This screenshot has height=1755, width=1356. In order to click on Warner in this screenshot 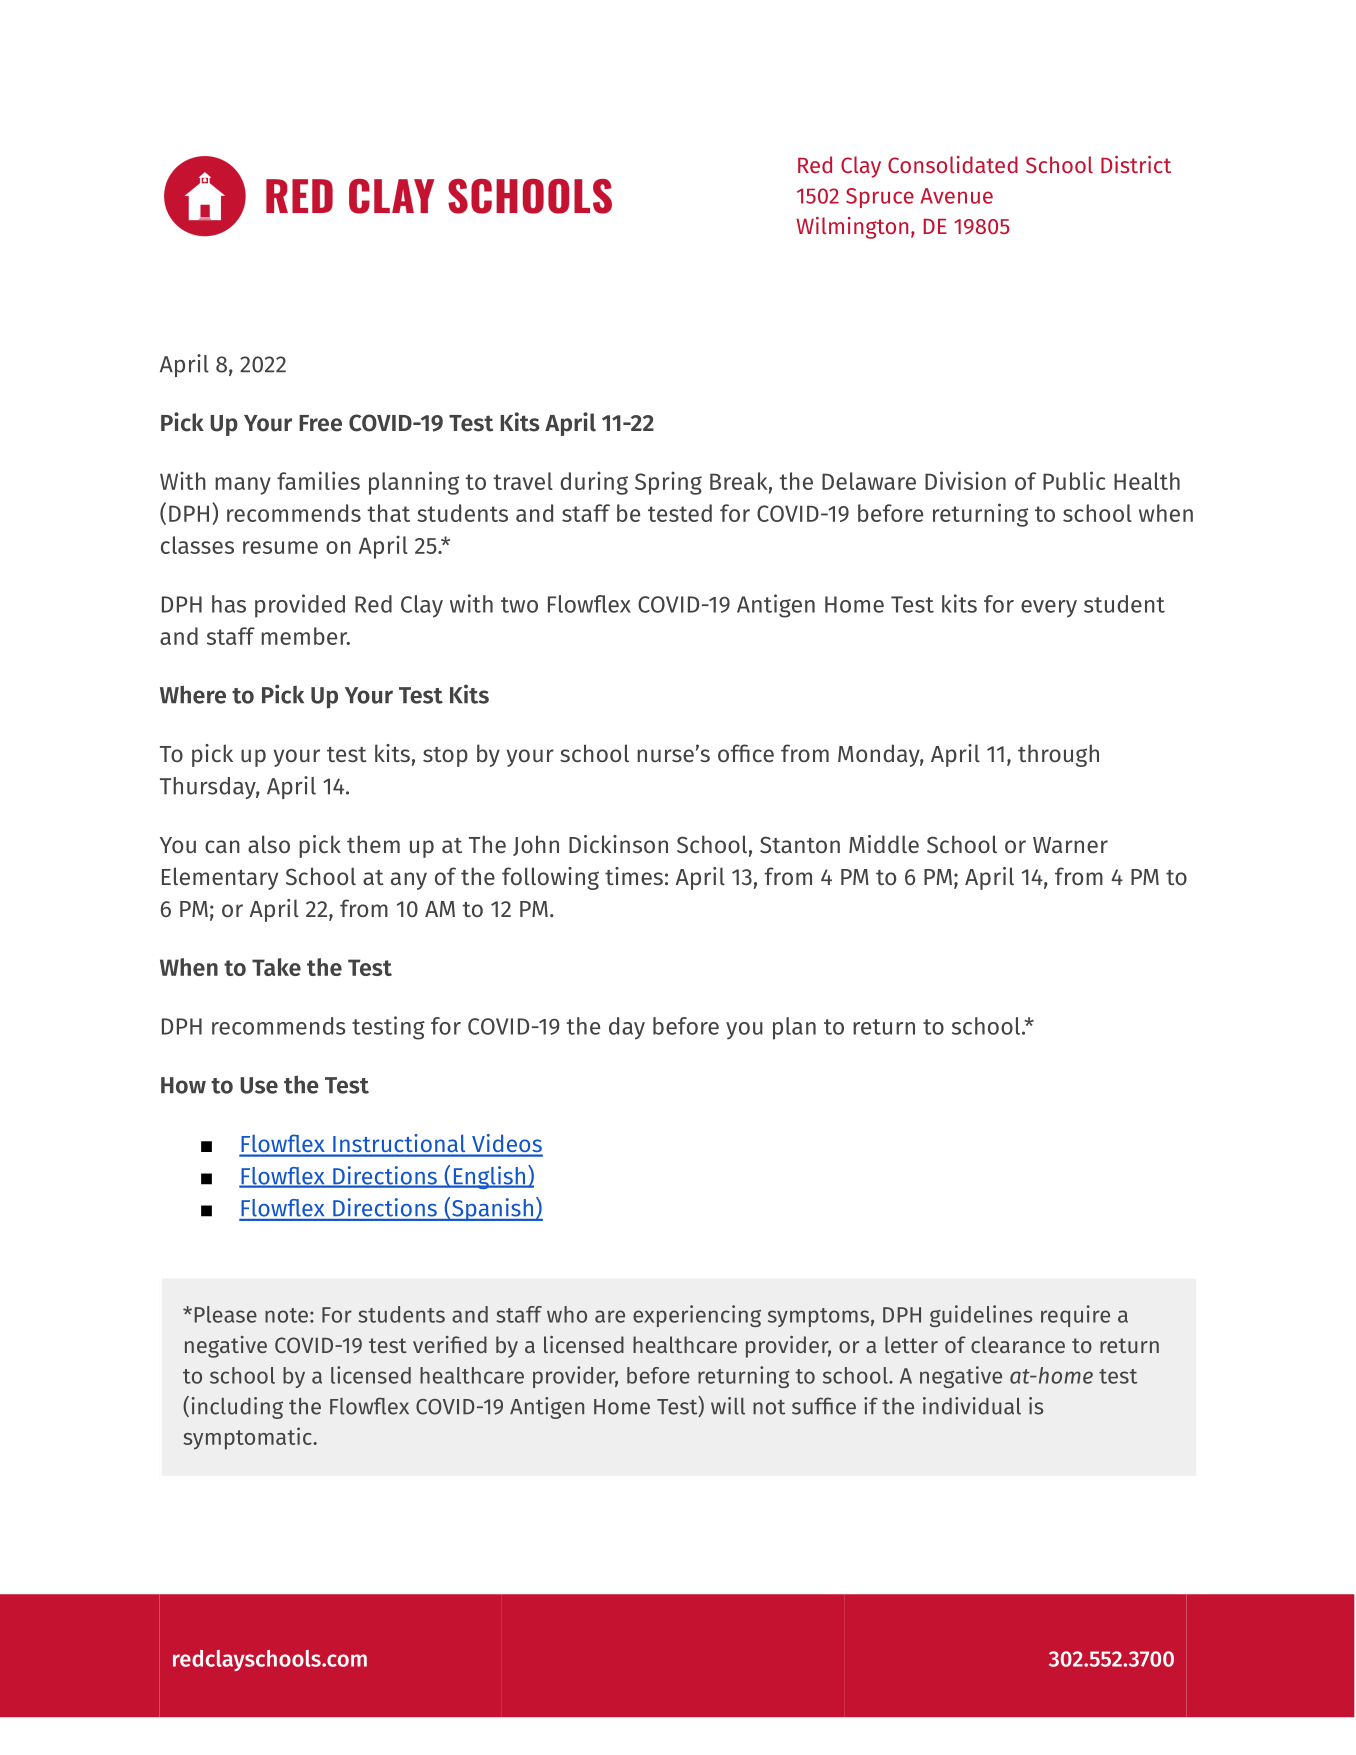, I will do `click(1070, 845)`.
